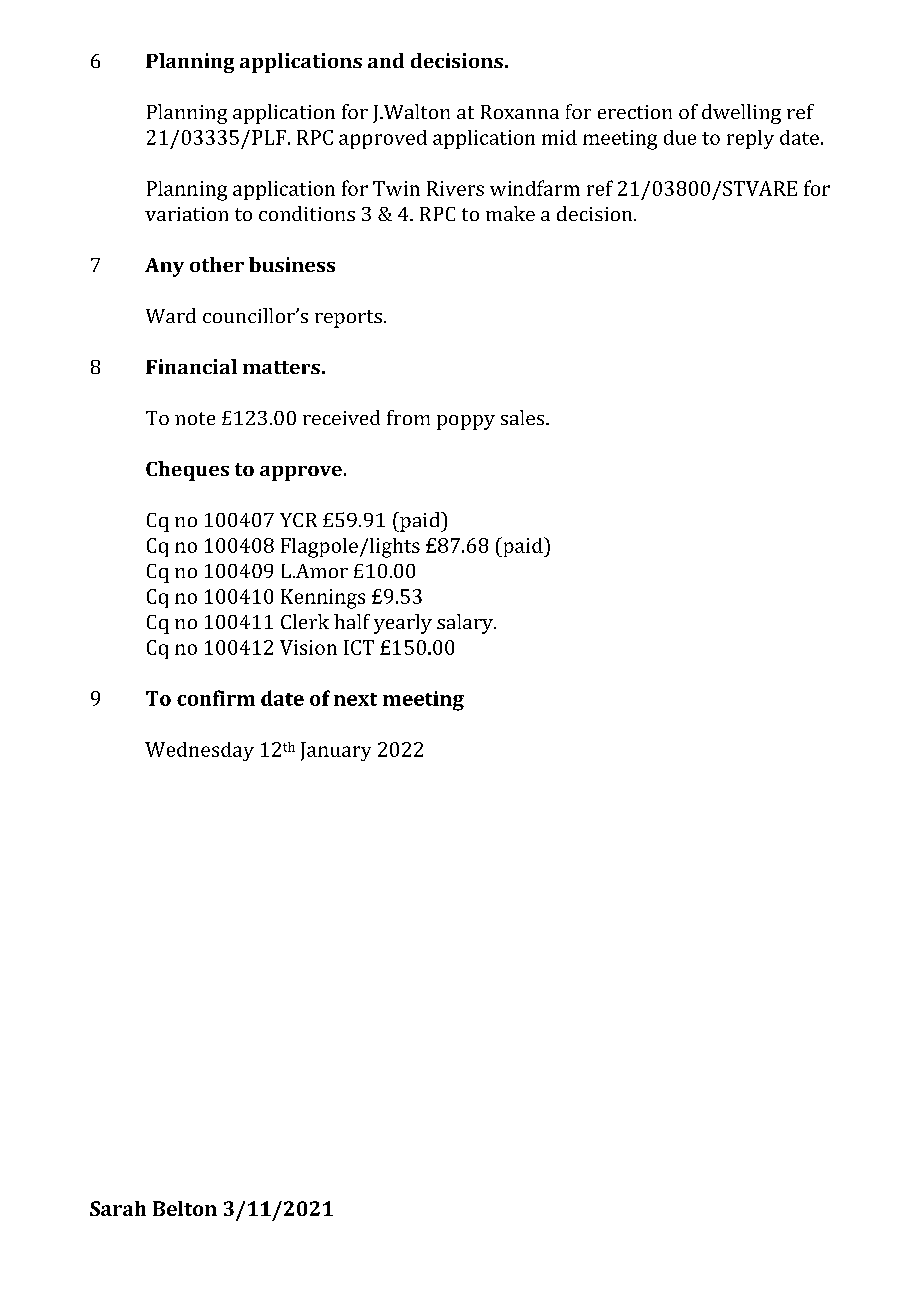 This screenshot has width=924, height=1308. Describe the element at coordinates (216, 698) in the screenshot. I see `confirm` at that location.
